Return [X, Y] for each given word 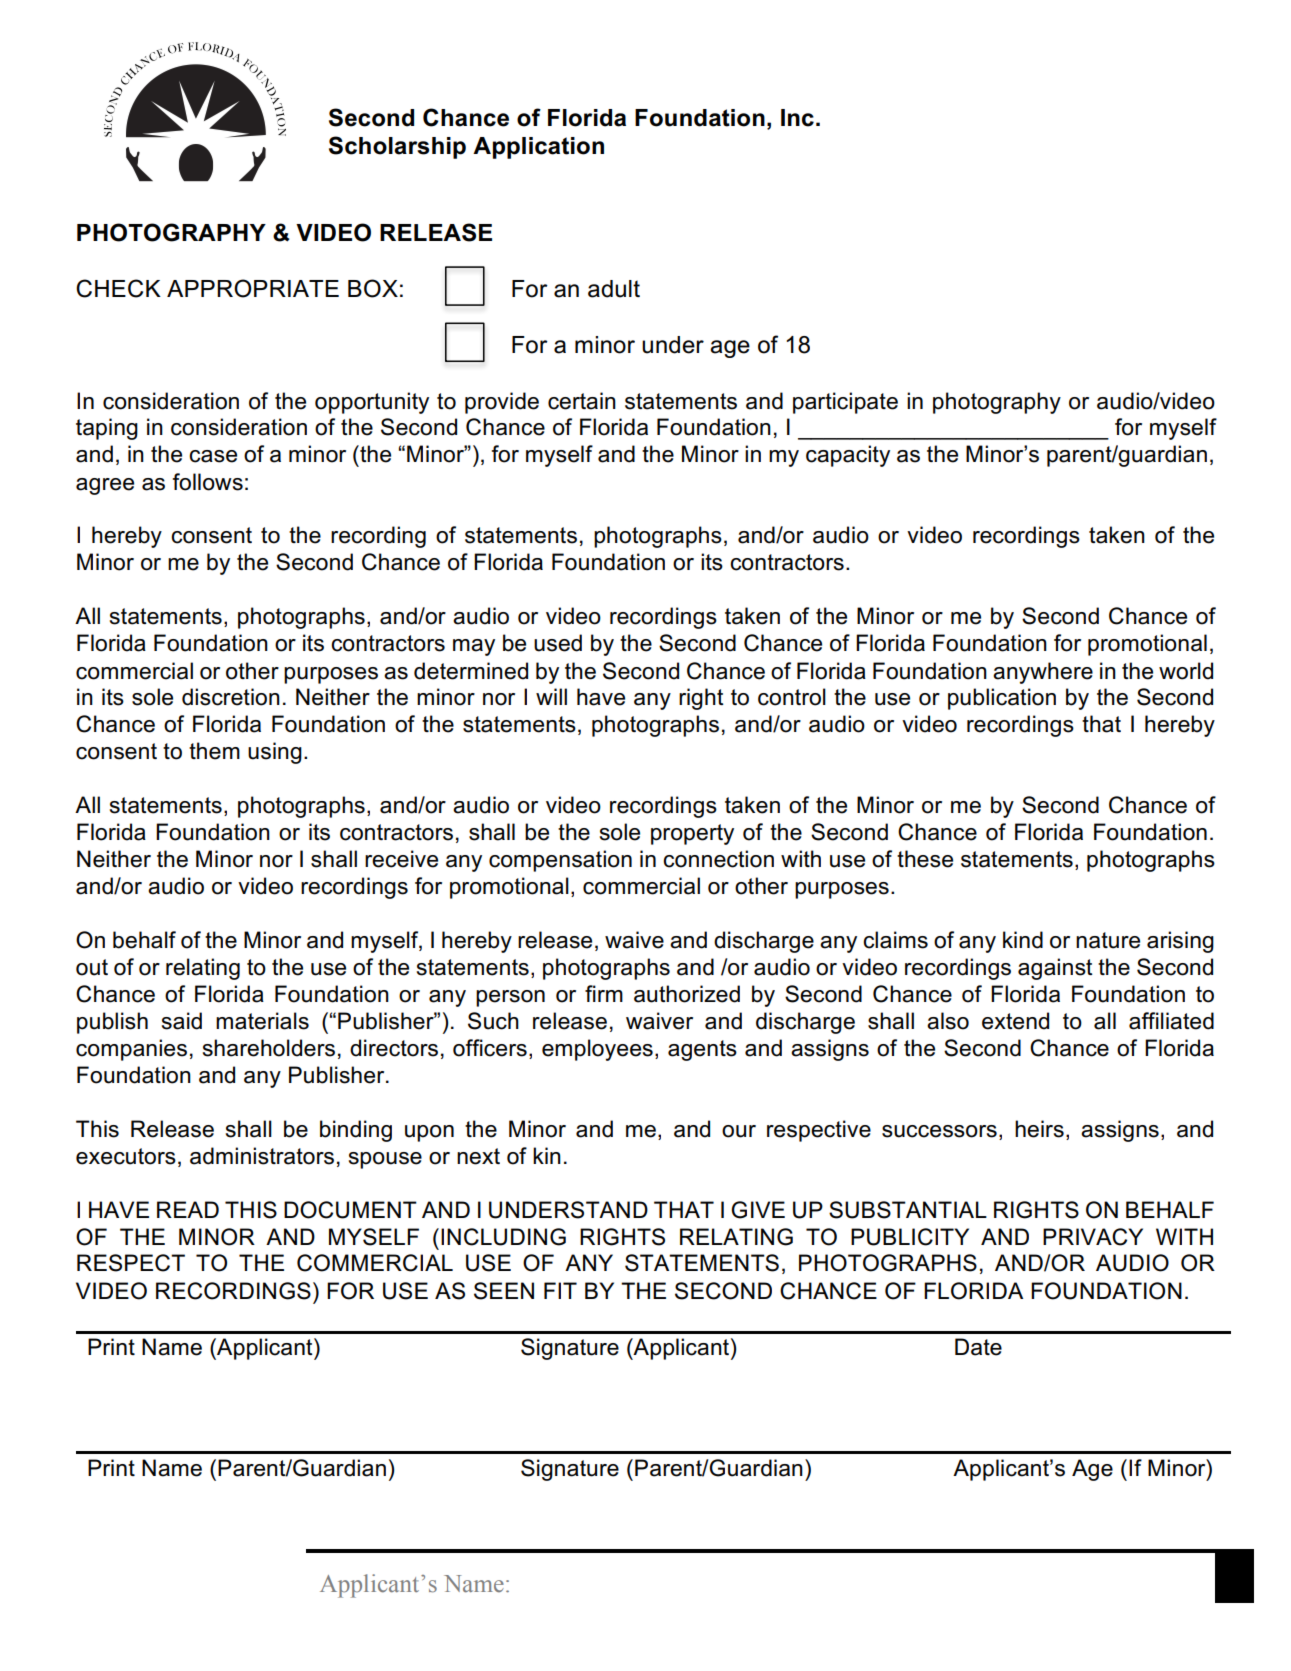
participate [845, 403]
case [213, 456]
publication [1002, 699]
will [551, 696]
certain [582, 401]
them [214, 751]
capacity [848, 456]
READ [188, 1209]
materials [262, 1021]
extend [1015, 1021]
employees [597, 1050]
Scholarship [397, 147]
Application [538, 148]
